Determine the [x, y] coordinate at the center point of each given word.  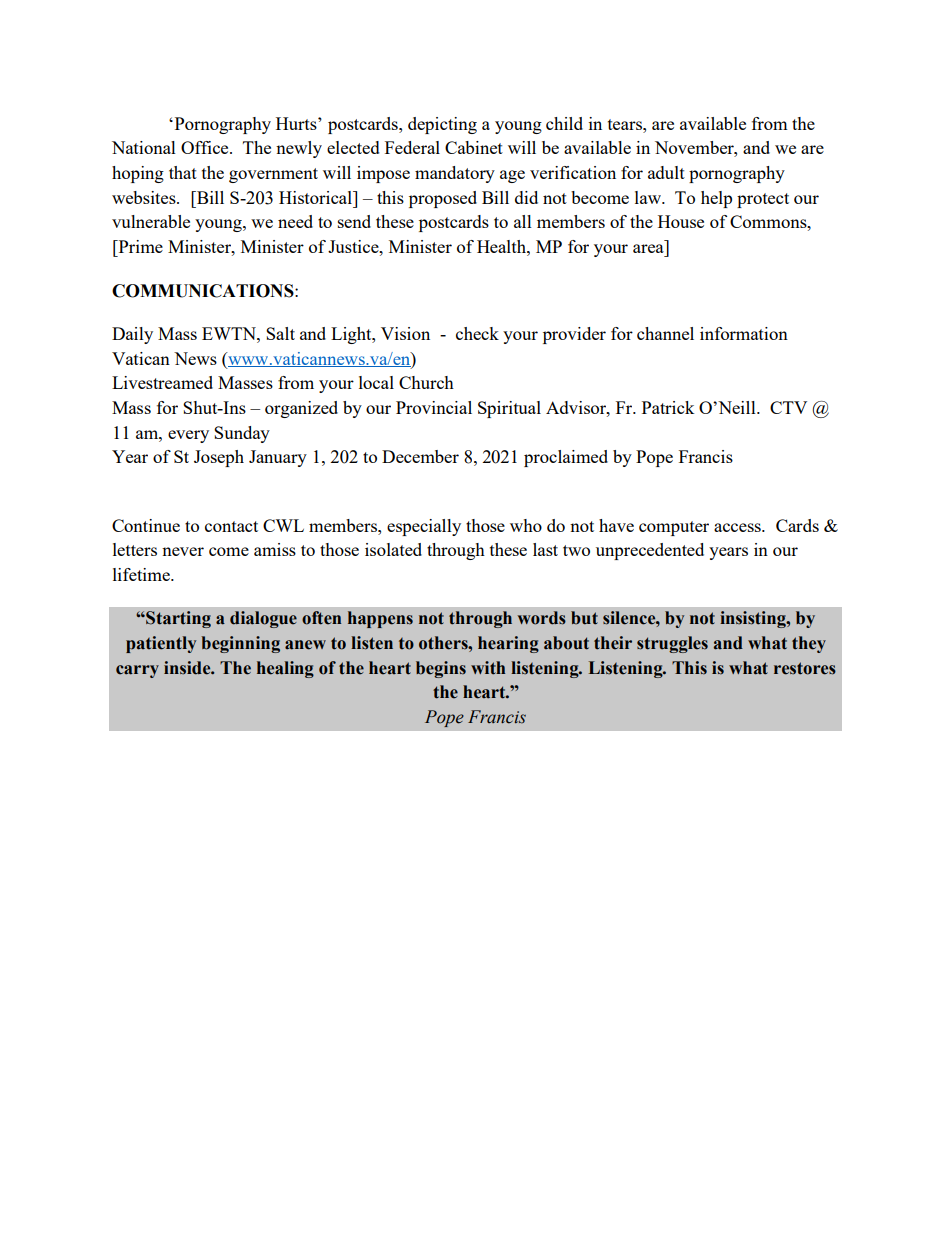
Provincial [434, 407]
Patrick [668, 407]
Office [206, 147]
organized [301, 409]
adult [666, 172]
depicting [442, 125]
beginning [240, 644]
